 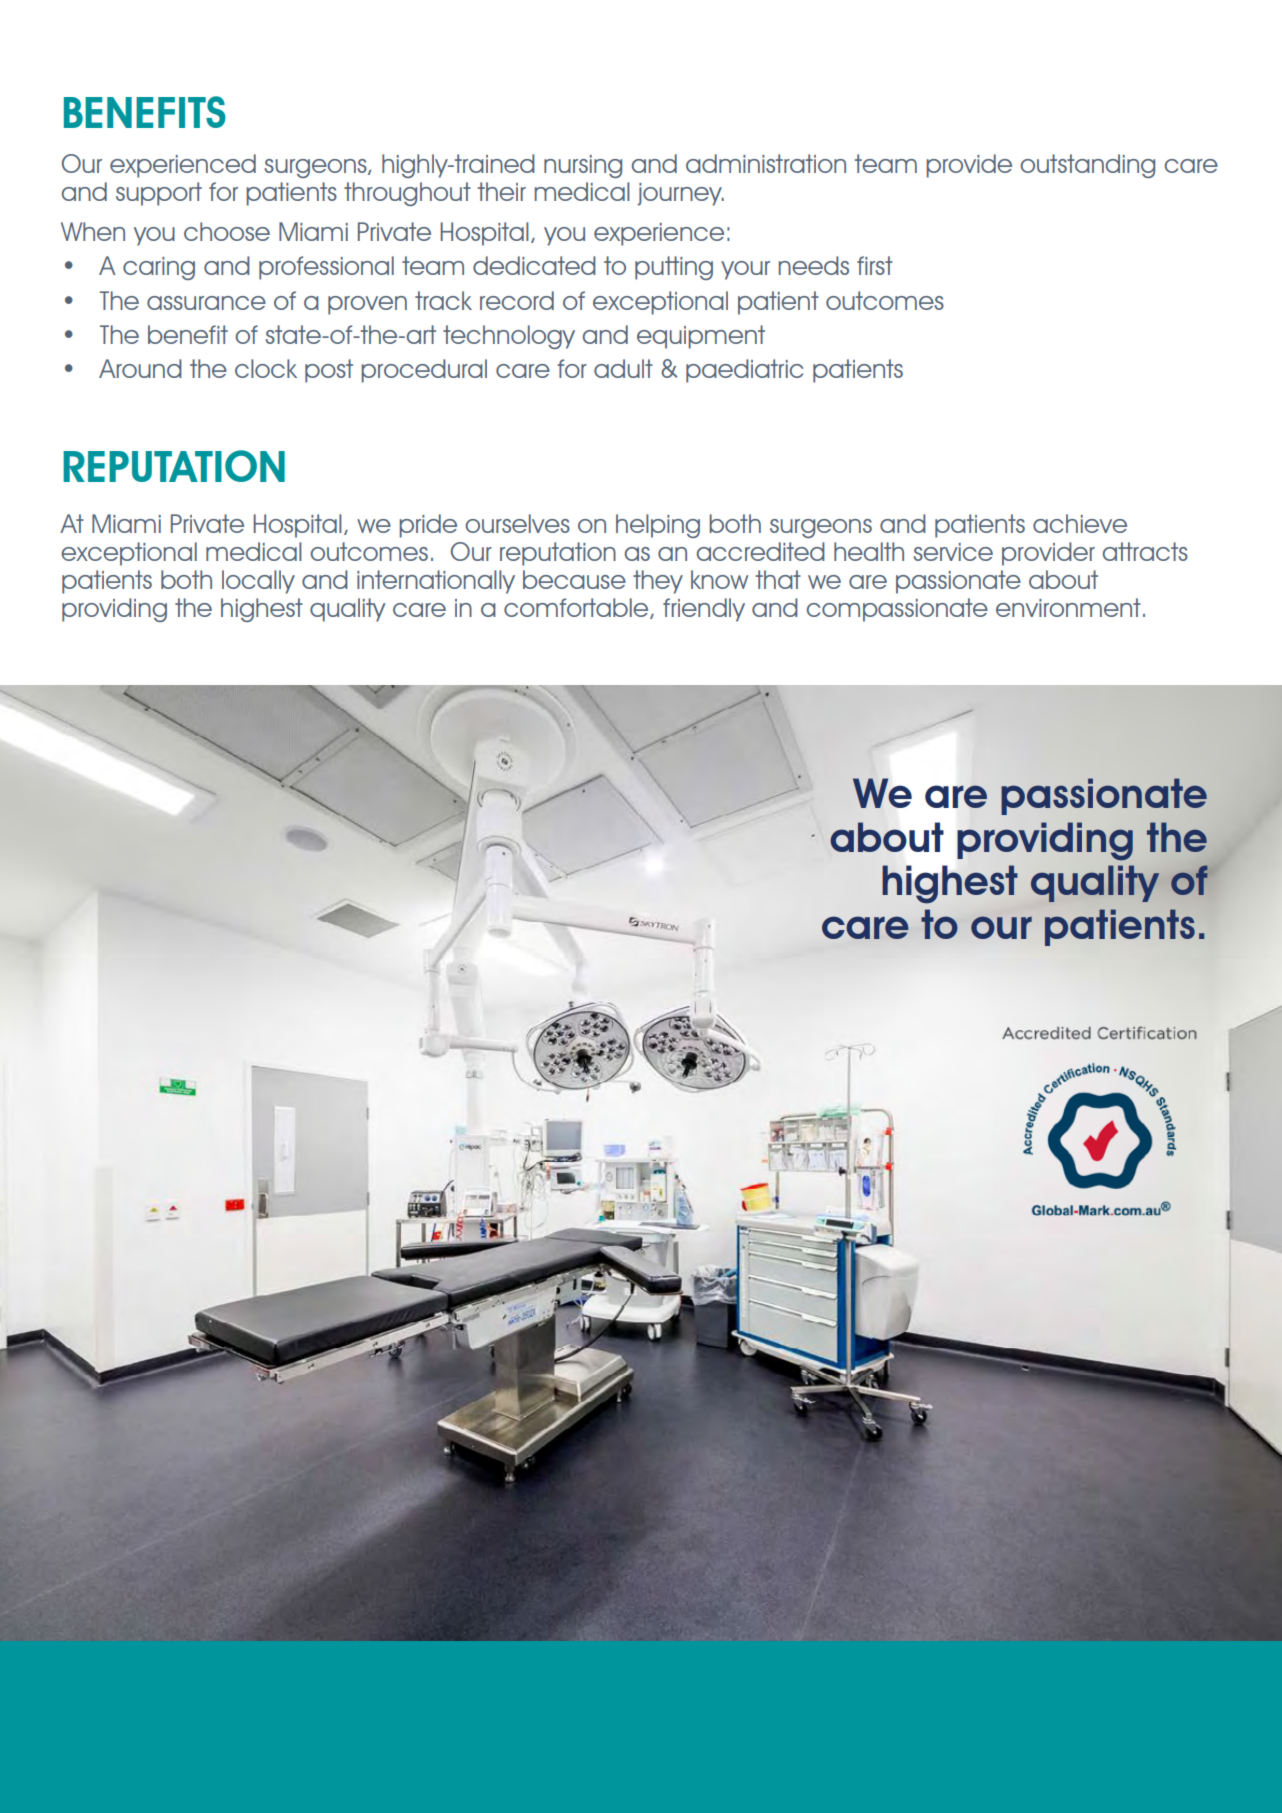 I want to click on clock, so click(x=266, y=368).
